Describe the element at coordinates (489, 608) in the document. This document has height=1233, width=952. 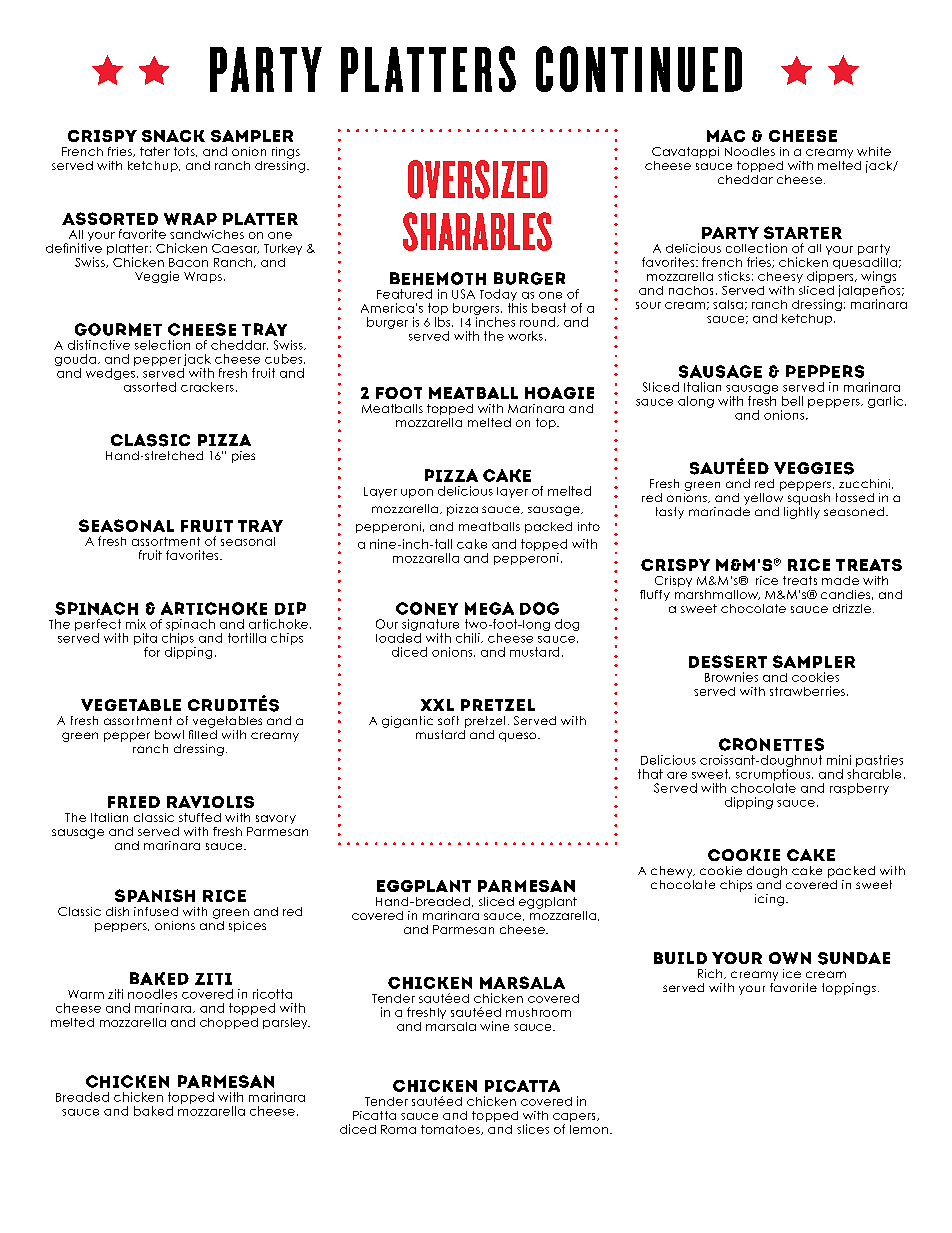
I see `MEGA` at that location.
